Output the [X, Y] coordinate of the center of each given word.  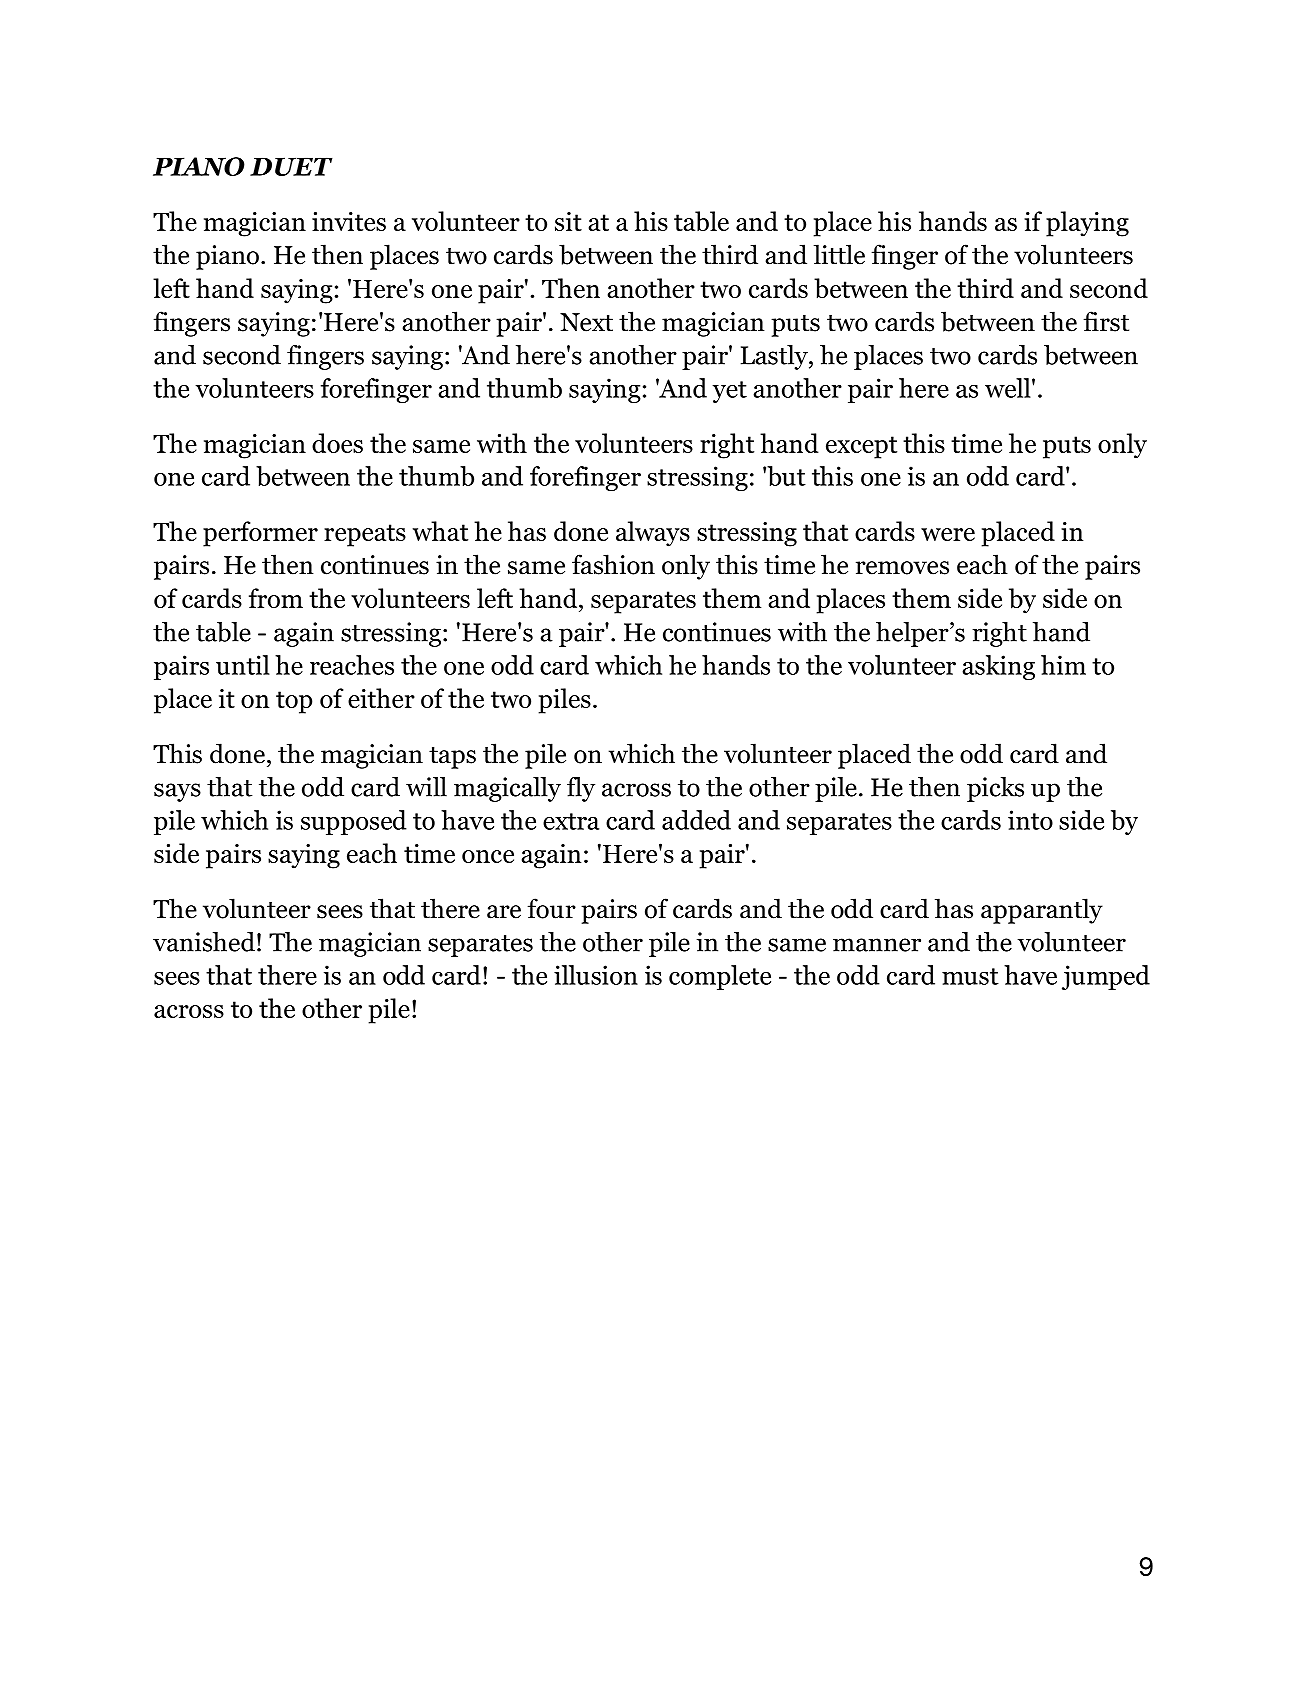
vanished [204, 942]
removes [902, 568]
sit [568, 221]
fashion [613, 564]
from [276, 598]
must [970, 976]
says [177, 792]
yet [730, 392]
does [337, 443]
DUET [291, 166]
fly [581, 789]
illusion [596, 975]
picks [995, 789]
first [1106, 321]
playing [1087, 224]
